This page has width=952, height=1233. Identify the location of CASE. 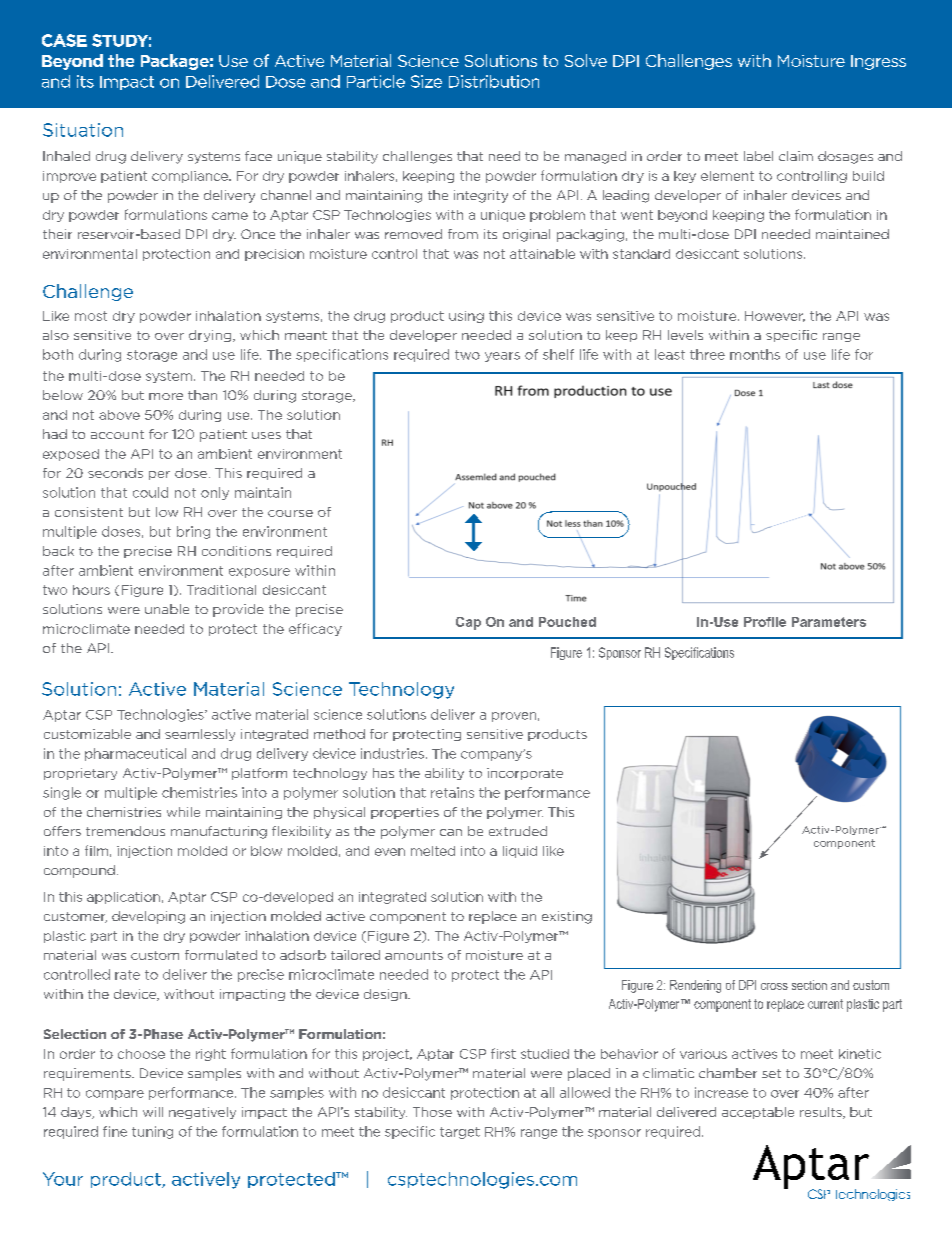
(64, 40).
